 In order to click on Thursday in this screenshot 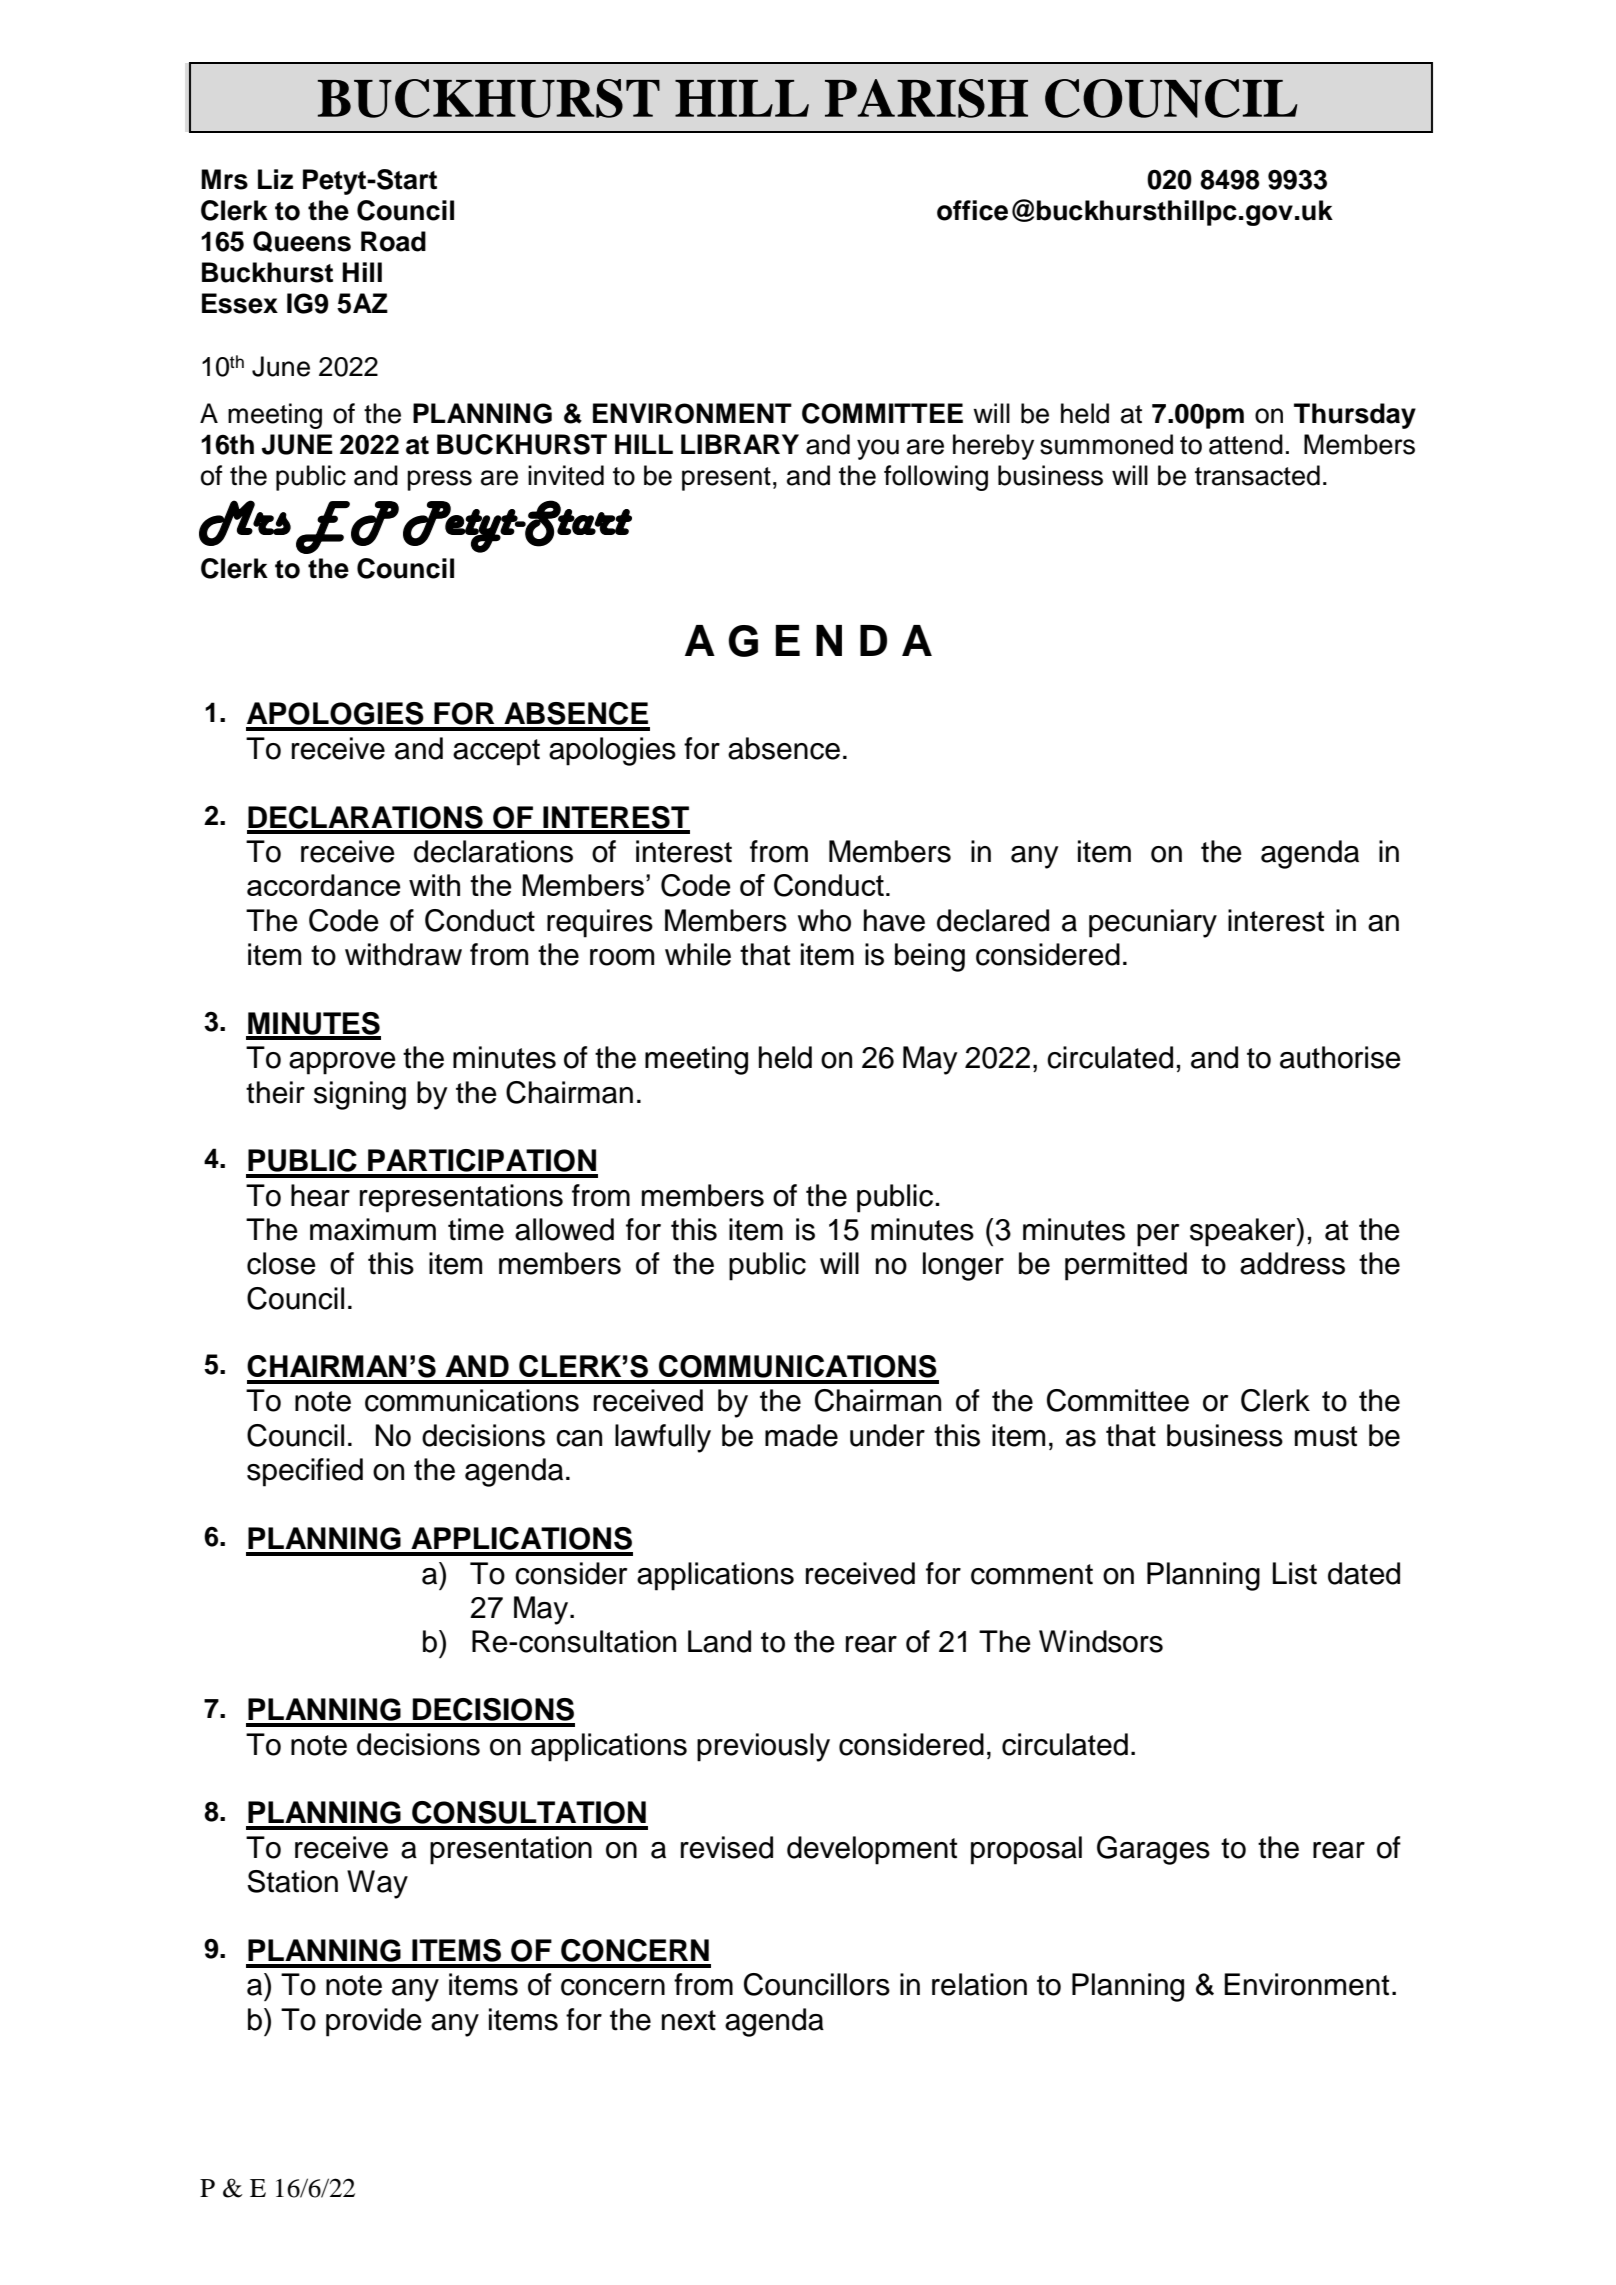, I will do `click(1355, 416)`.
